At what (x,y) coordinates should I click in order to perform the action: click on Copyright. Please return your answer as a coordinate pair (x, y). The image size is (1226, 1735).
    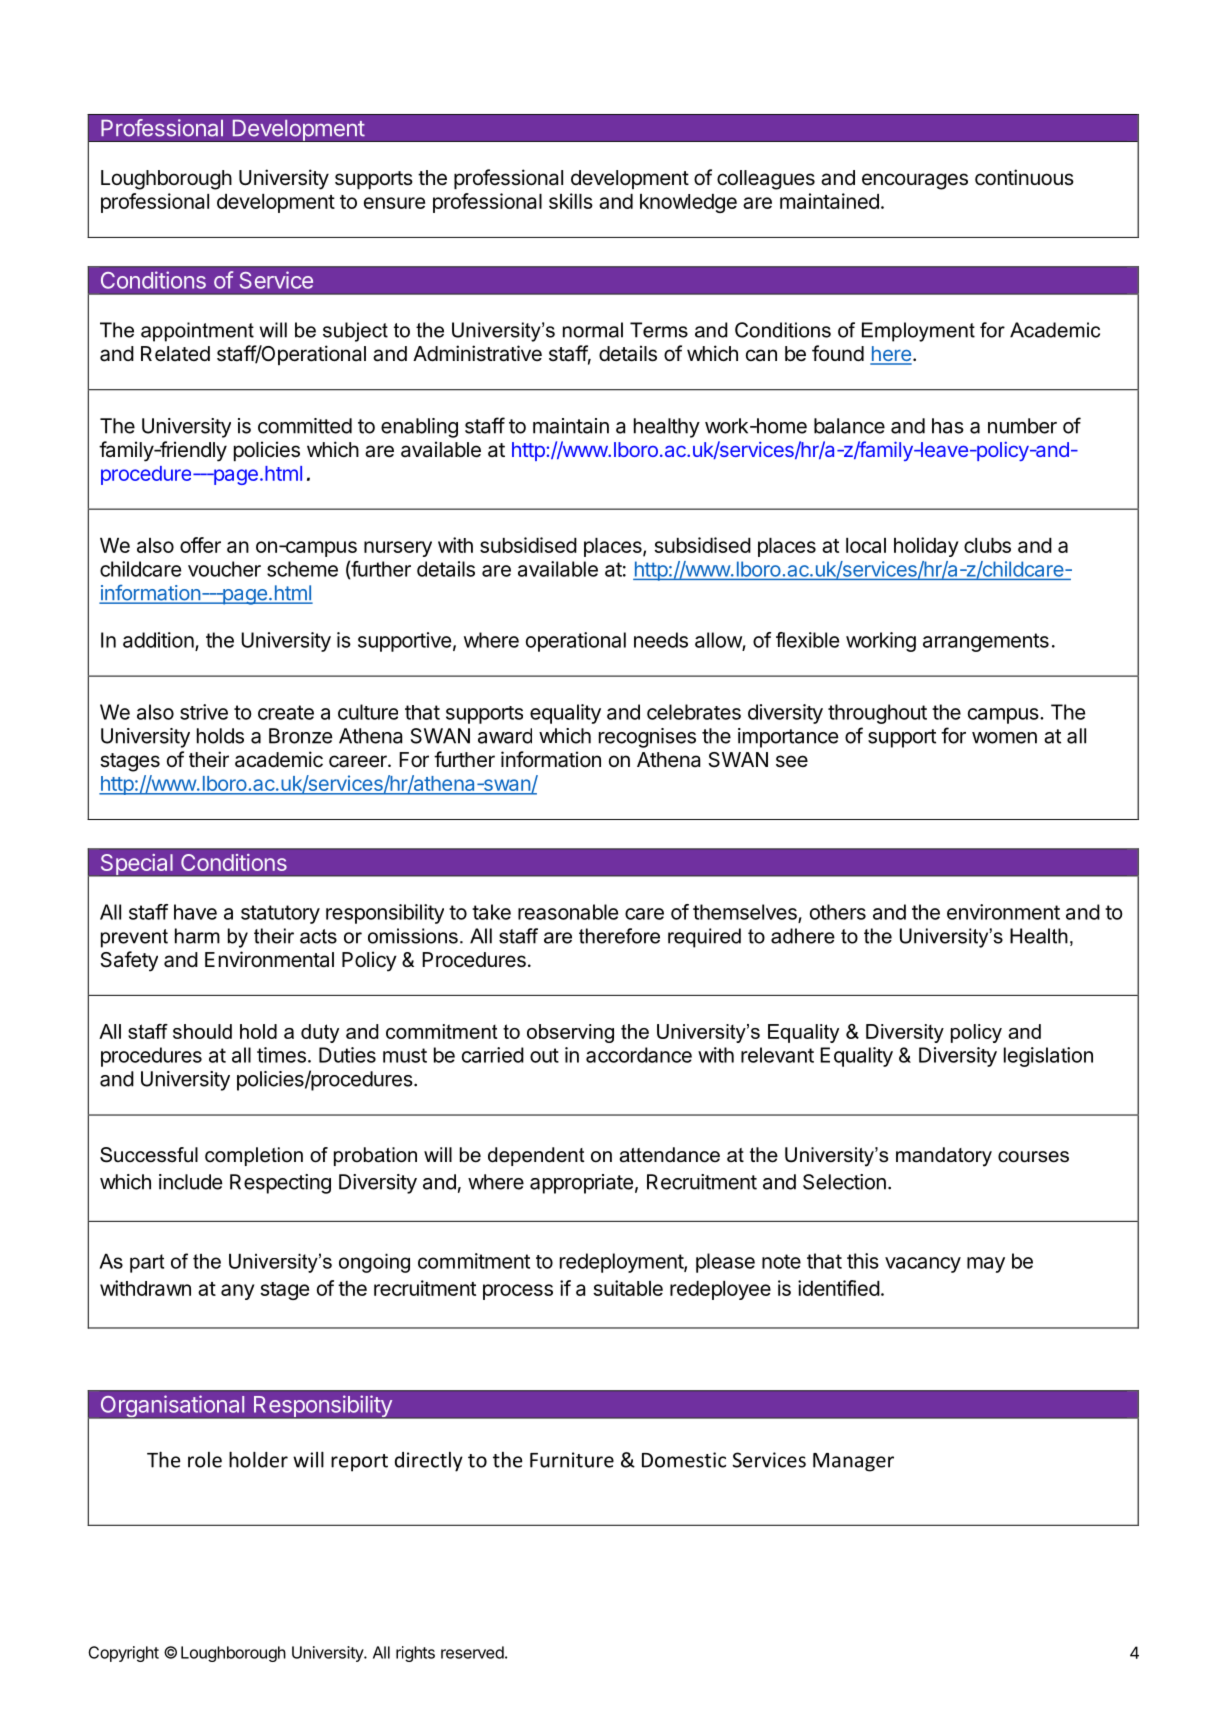
    Looking at the image, I should click on (123, 1654).
